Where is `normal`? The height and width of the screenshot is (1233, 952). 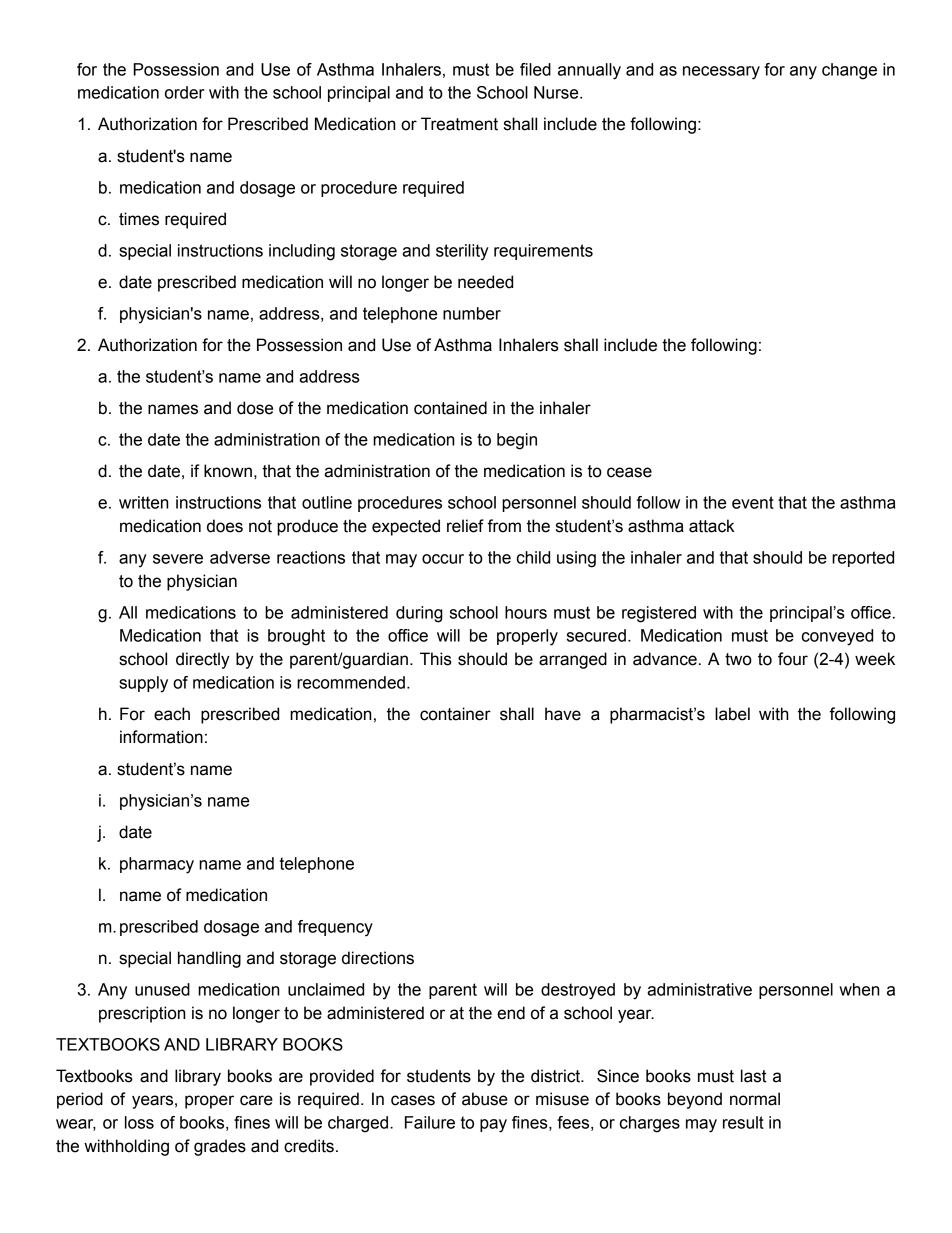 normal is located at coordinates (755, 1099).
